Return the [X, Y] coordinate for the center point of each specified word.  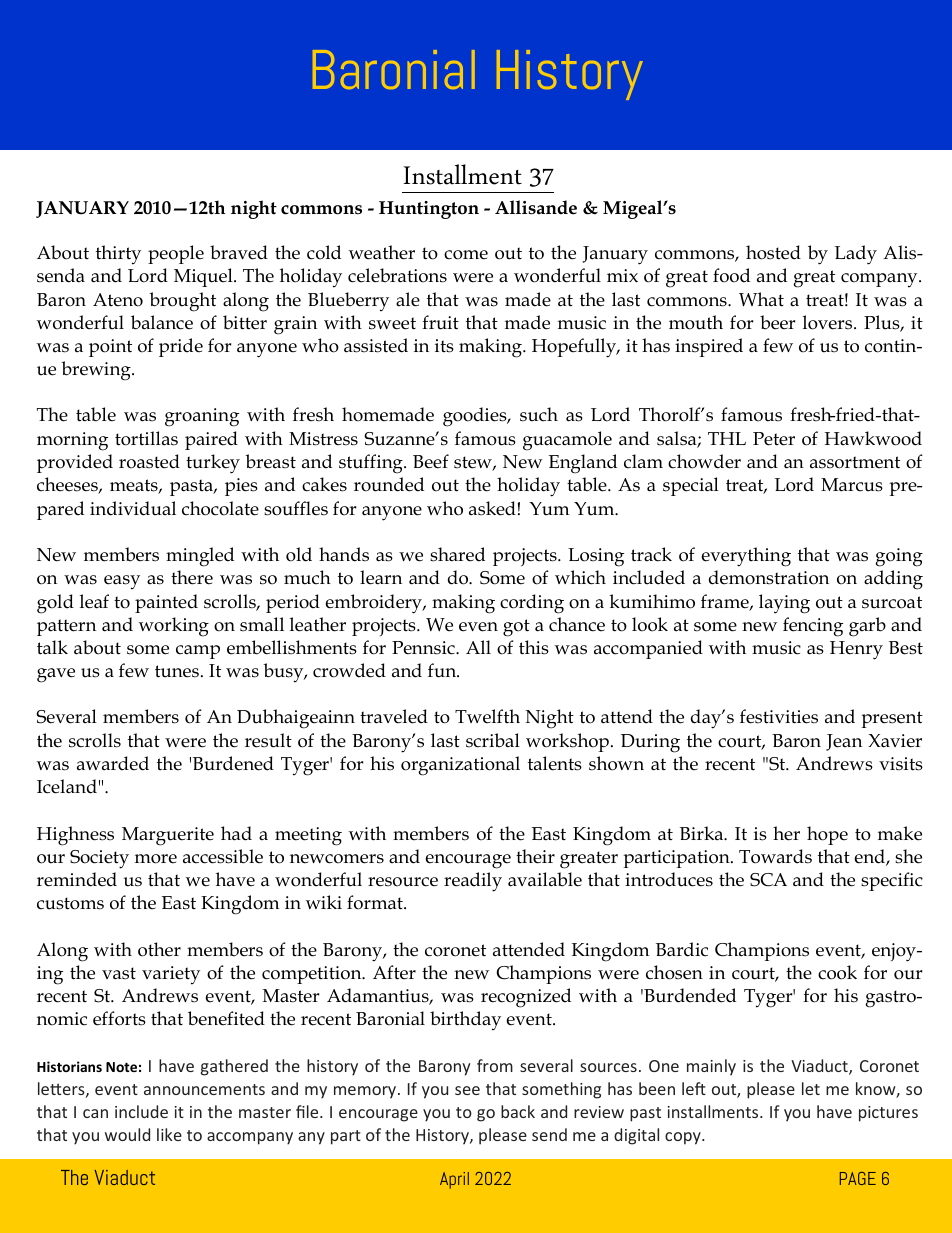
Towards [775, 856]
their [535, 856]
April [454, 1180]
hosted [773, 252]
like [169, 1134]
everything [746, 557]
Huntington [429, 210]
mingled [200, 557]
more [156, 859]
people [176, 254]
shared [457, 554]
